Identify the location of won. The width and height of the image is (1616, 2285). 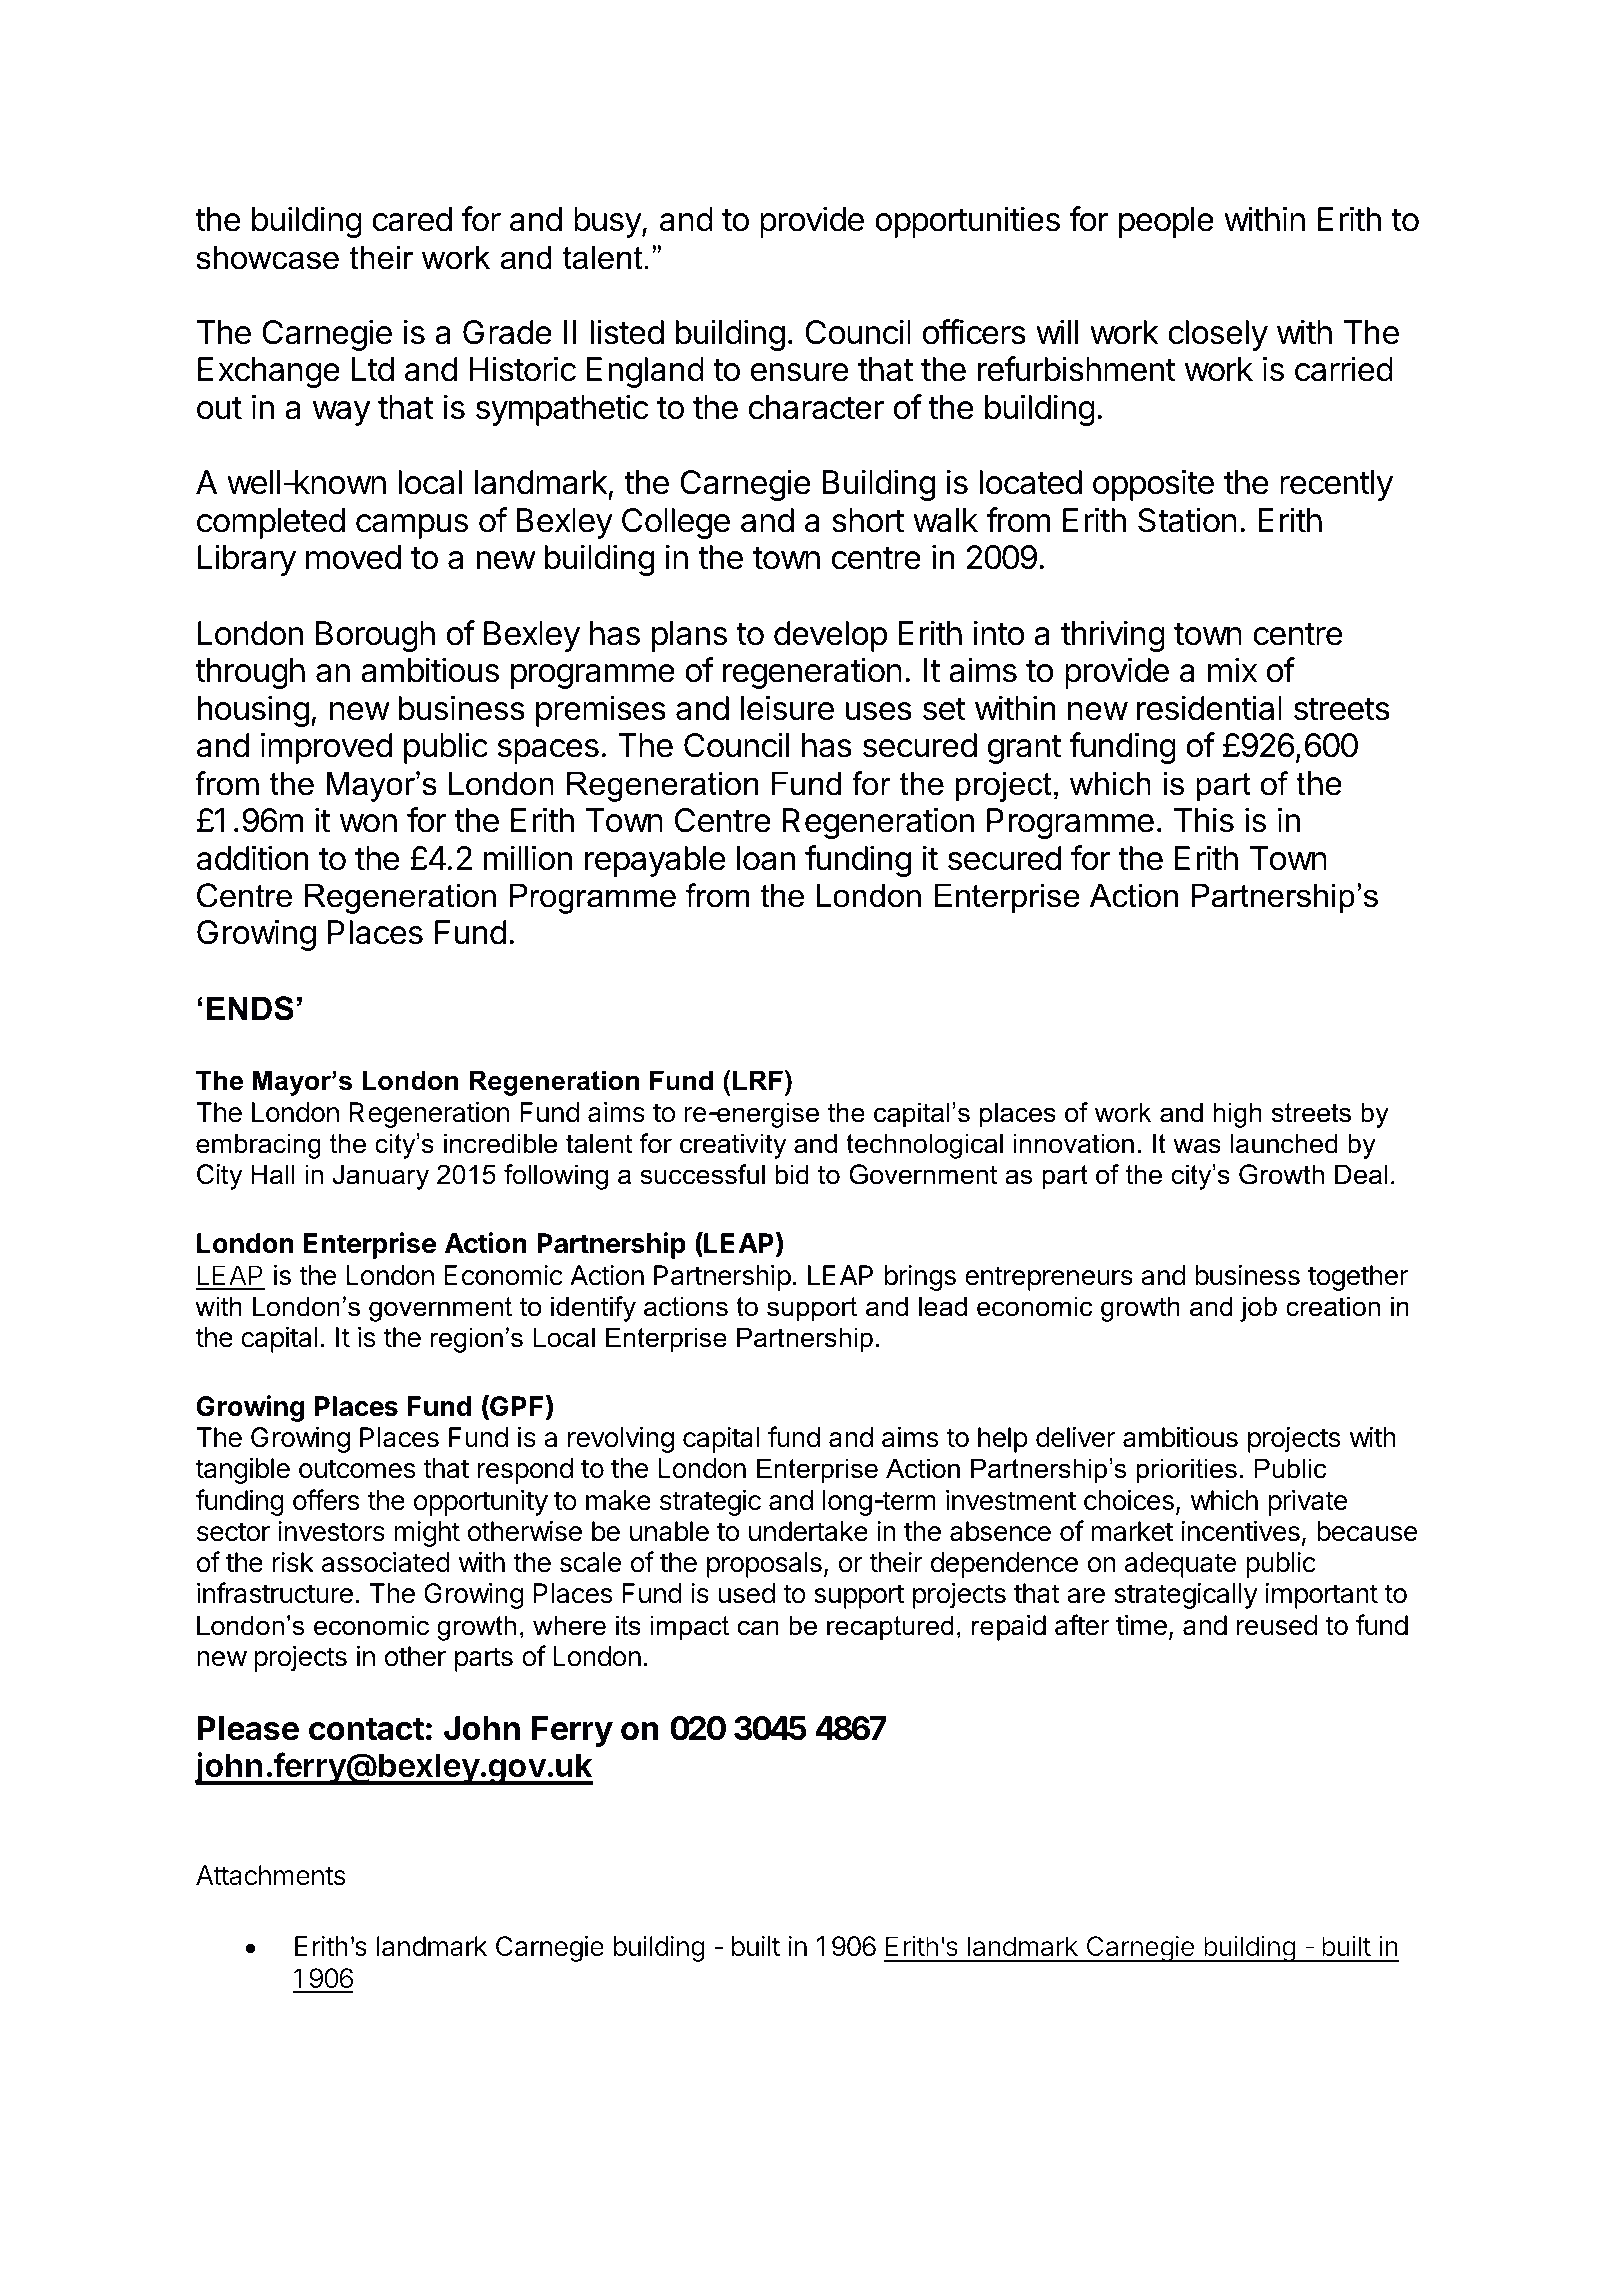
(368, 823).
